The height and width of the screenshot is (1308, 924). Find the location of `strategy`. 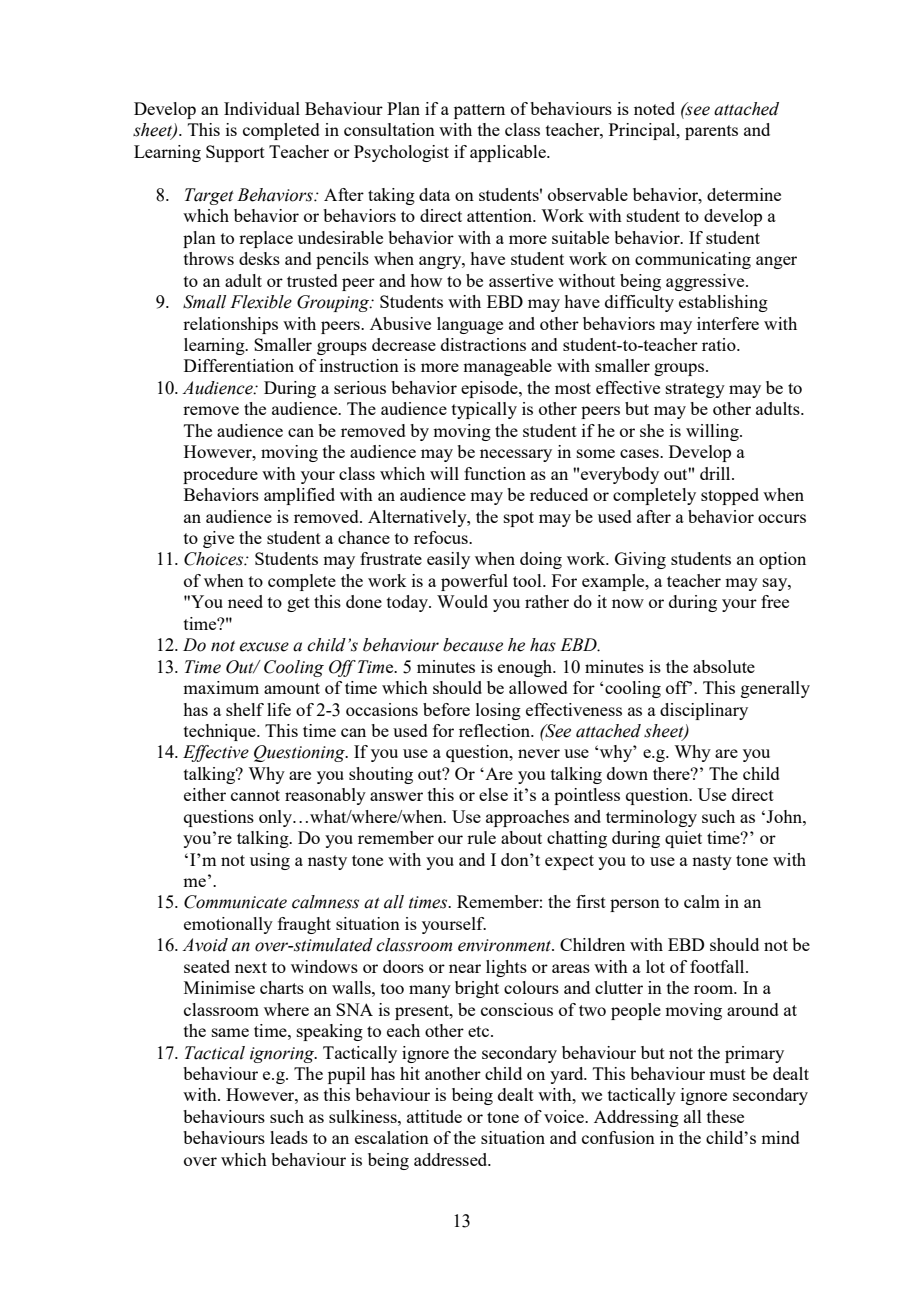

strategy is located at coordinates (695, 390).
